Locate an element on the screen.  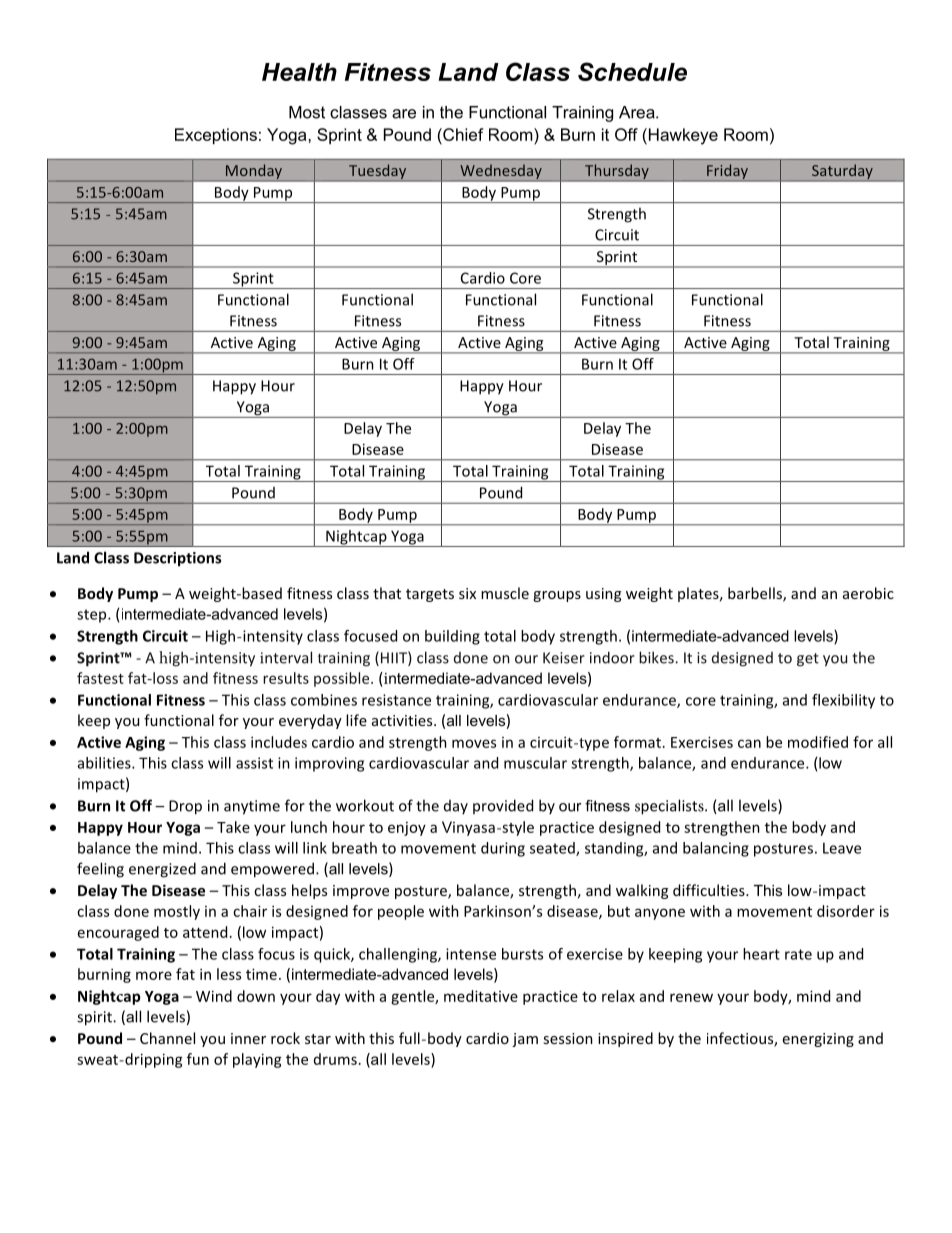
six is located at coordinates (467, 593).
